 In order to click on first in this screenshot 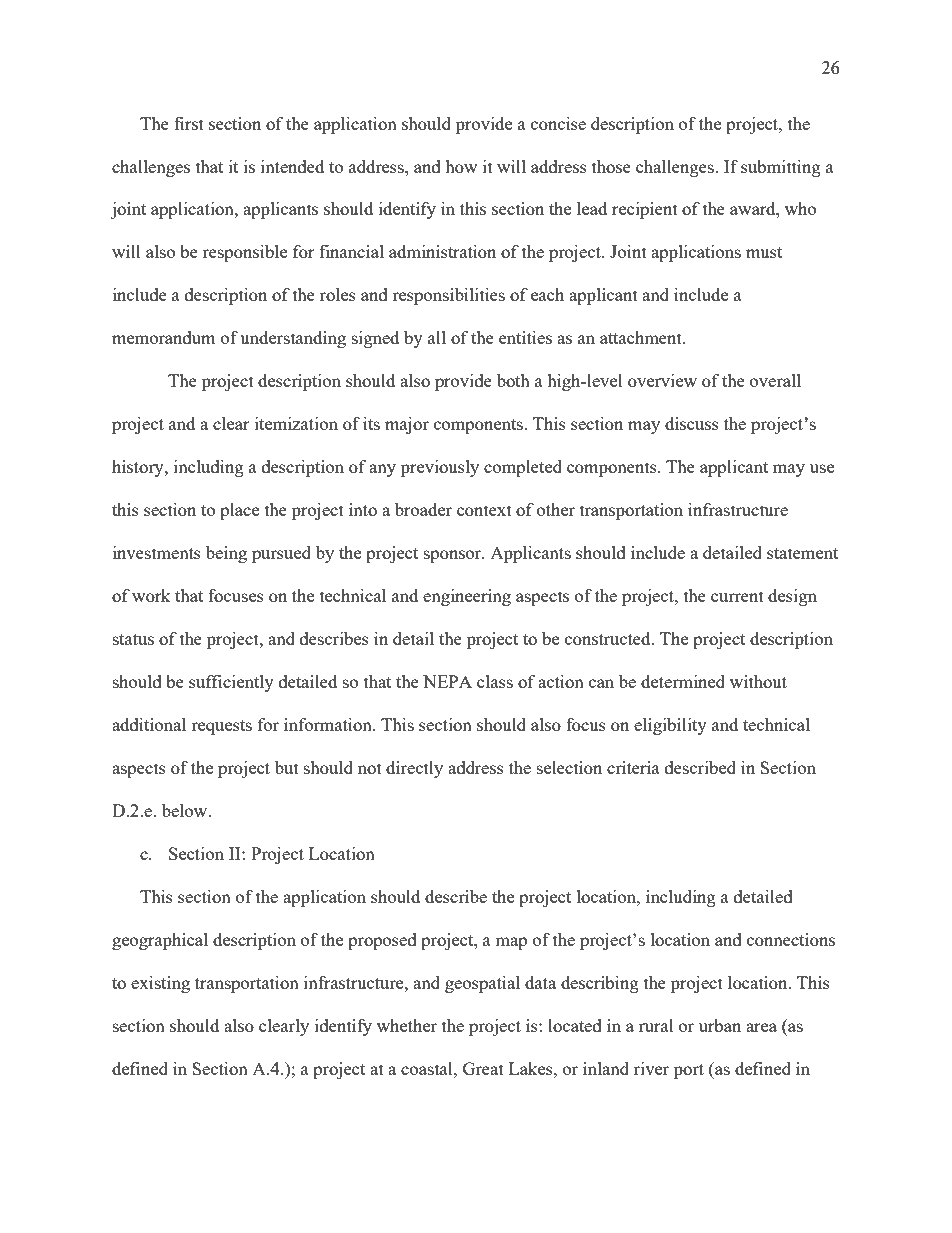, I will do `click(189, 123)`.
